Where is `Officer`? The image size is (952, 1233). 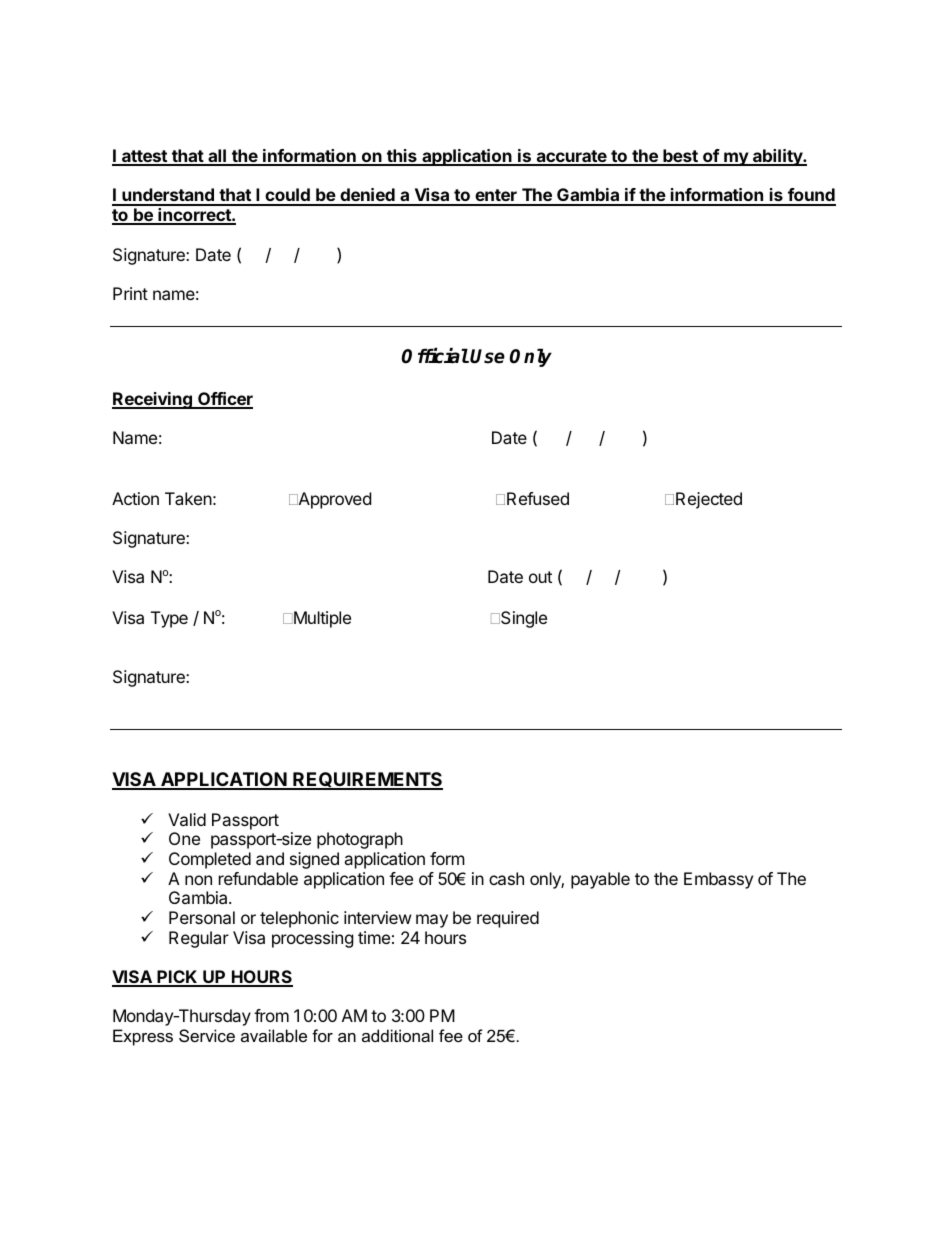 Officer is located at coordinates (224, 400).
